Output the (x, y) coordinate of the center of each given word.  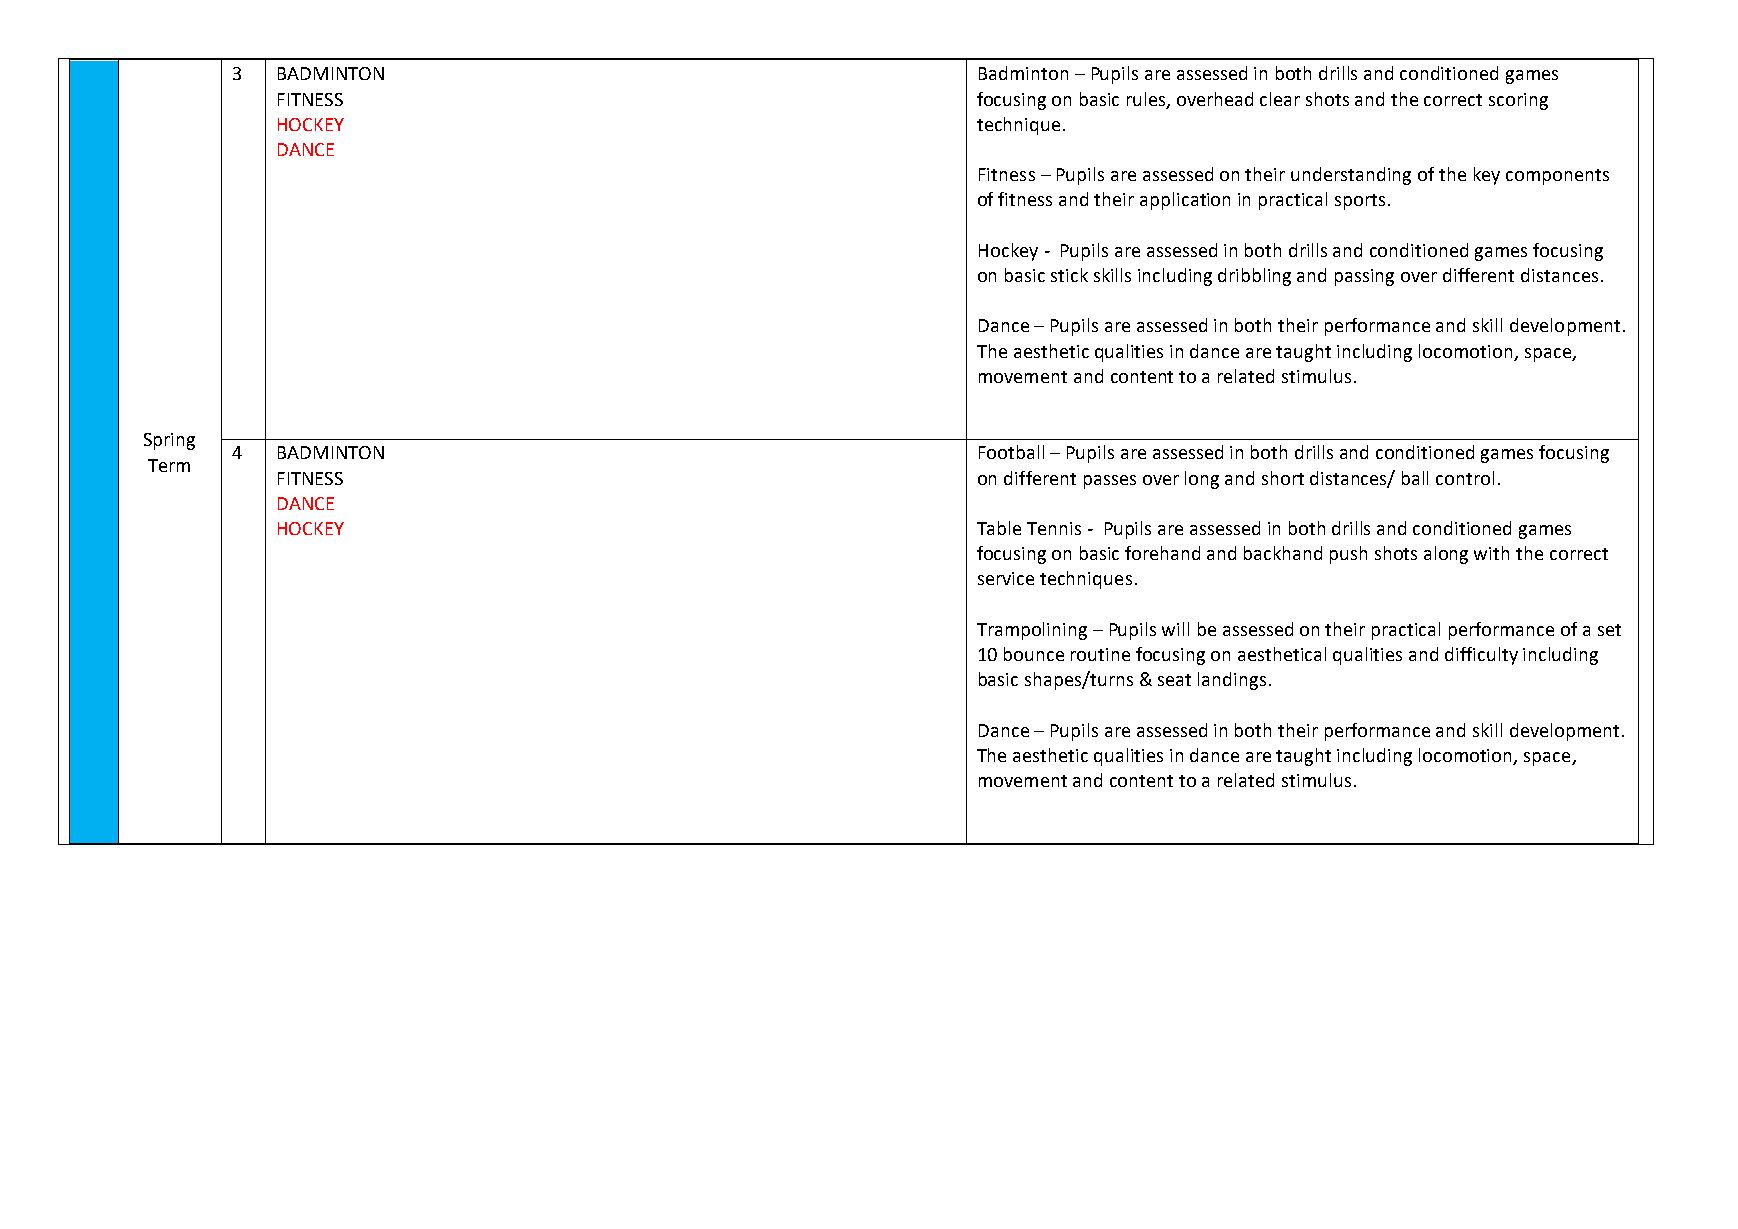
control (1465, 478)
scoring (1518, 101)
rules (1147, 100)
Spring (169, 441)
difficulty (1481, 656)
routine (1100, 654)
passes (1110, 482)
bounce (1034, 654)
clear (1280, 99)
